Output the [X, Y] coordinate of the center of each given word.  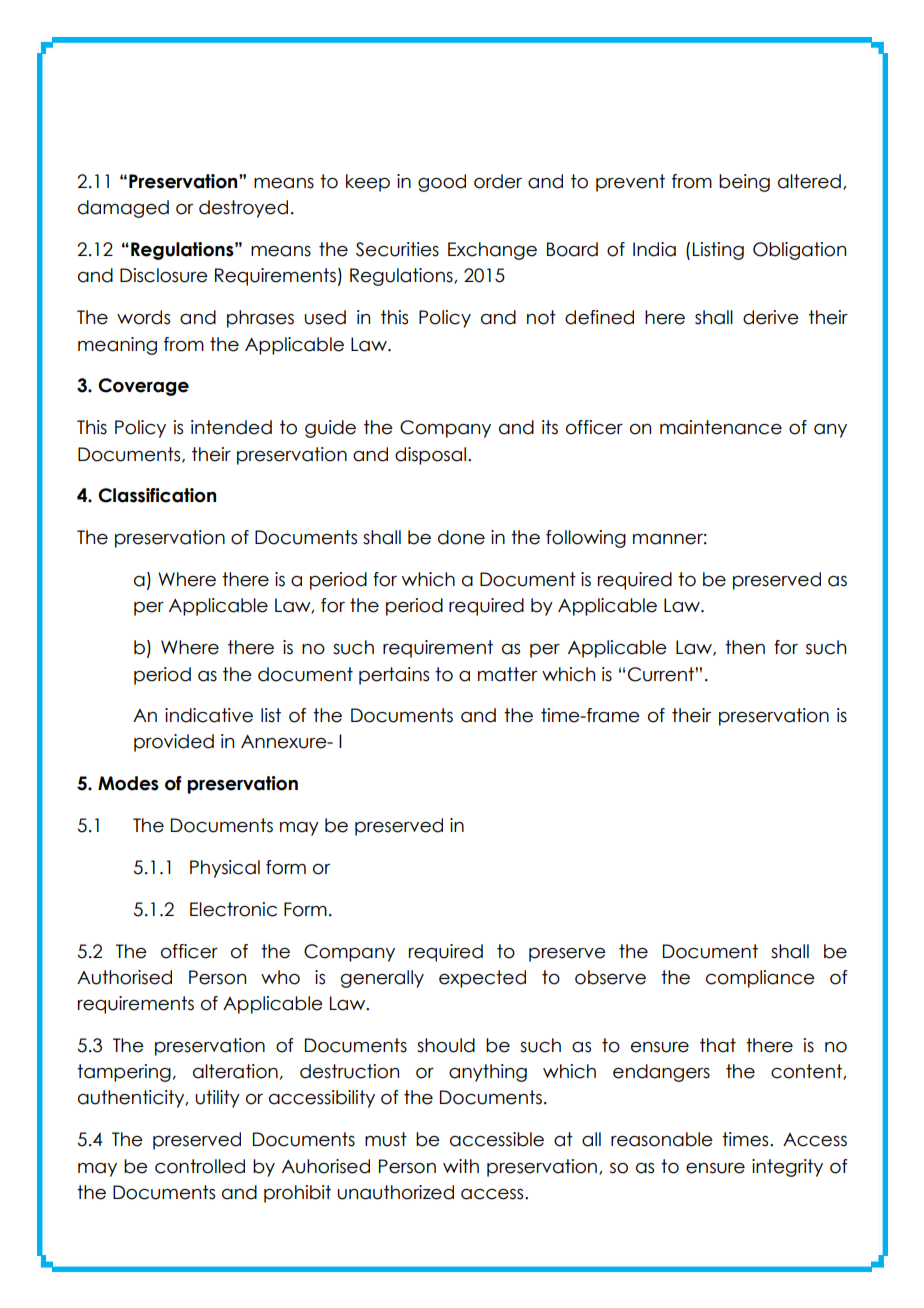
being [744, 183]
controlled [200, 1166]
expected [482, 979]
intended [231, 427]
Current [661, 674]
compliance [760, 979]
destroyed [243, 209]
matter [507, 674]
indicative [209, 715]
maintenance [721, 427]
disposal [430, 456]
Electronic [233, 909]
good [442, 183]
